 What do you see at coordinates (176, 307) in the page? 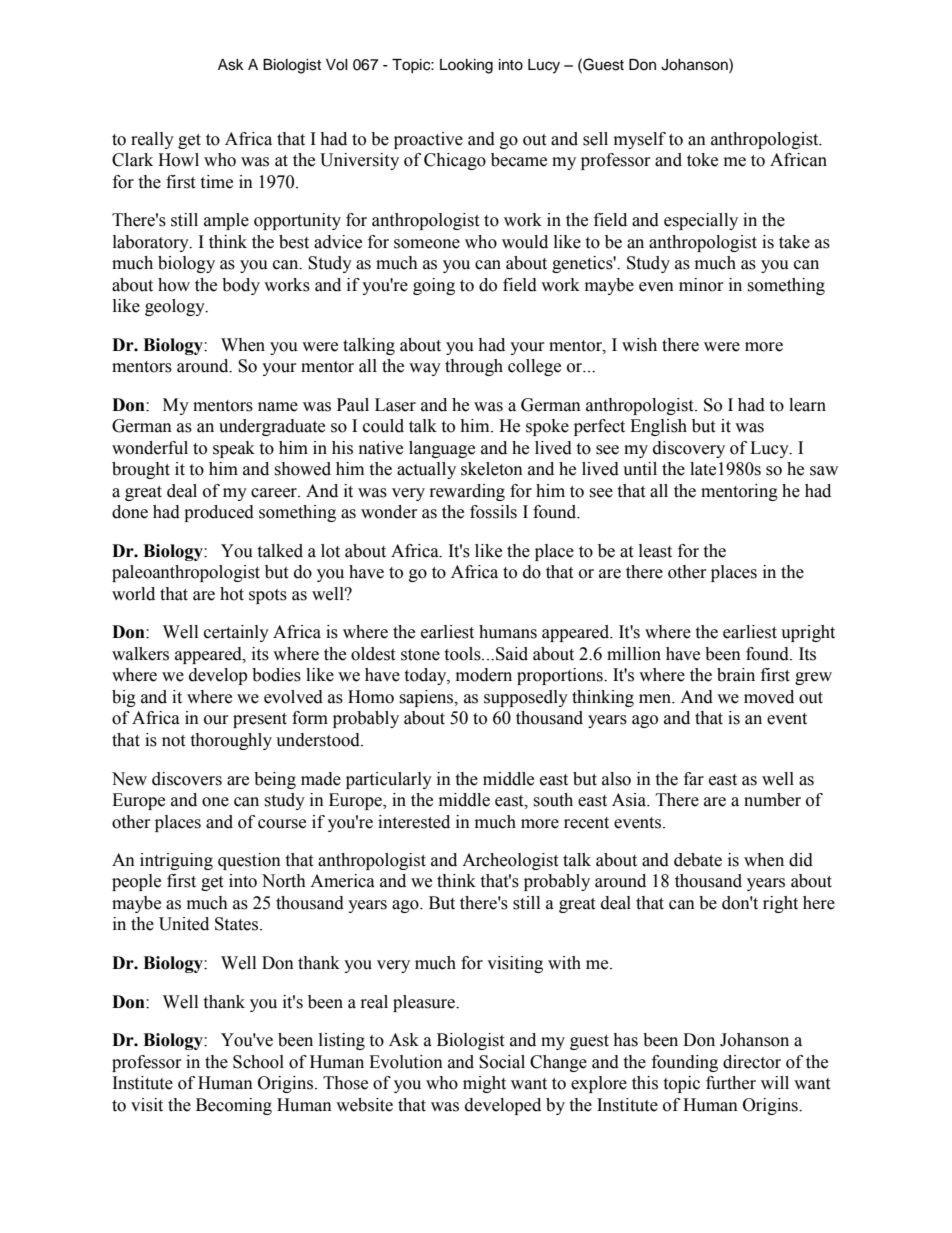
I see `geology` at bounding box center [176, 307].
